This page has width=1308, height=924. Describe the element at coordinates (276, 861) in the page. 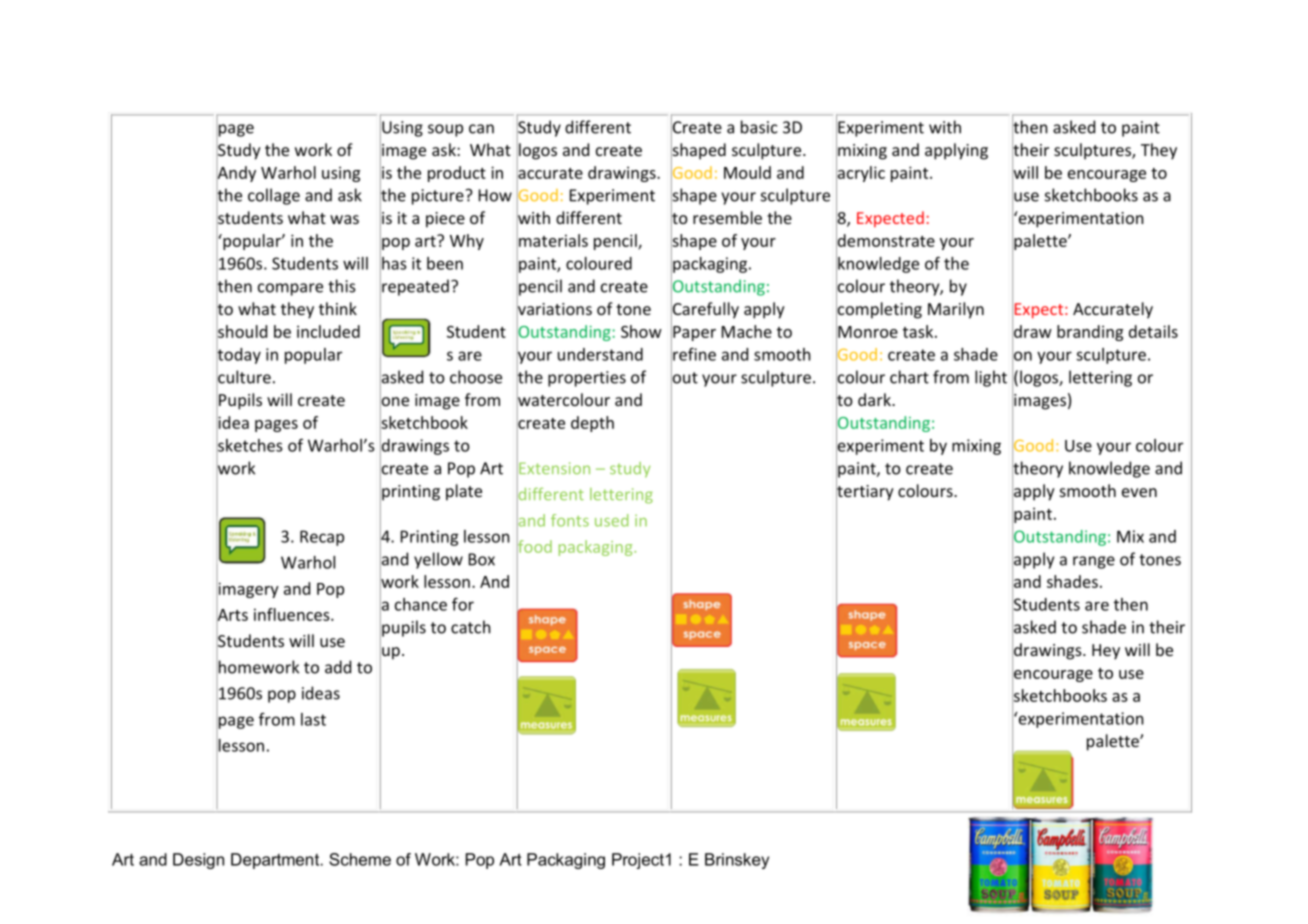

I see `Department` at that location.
